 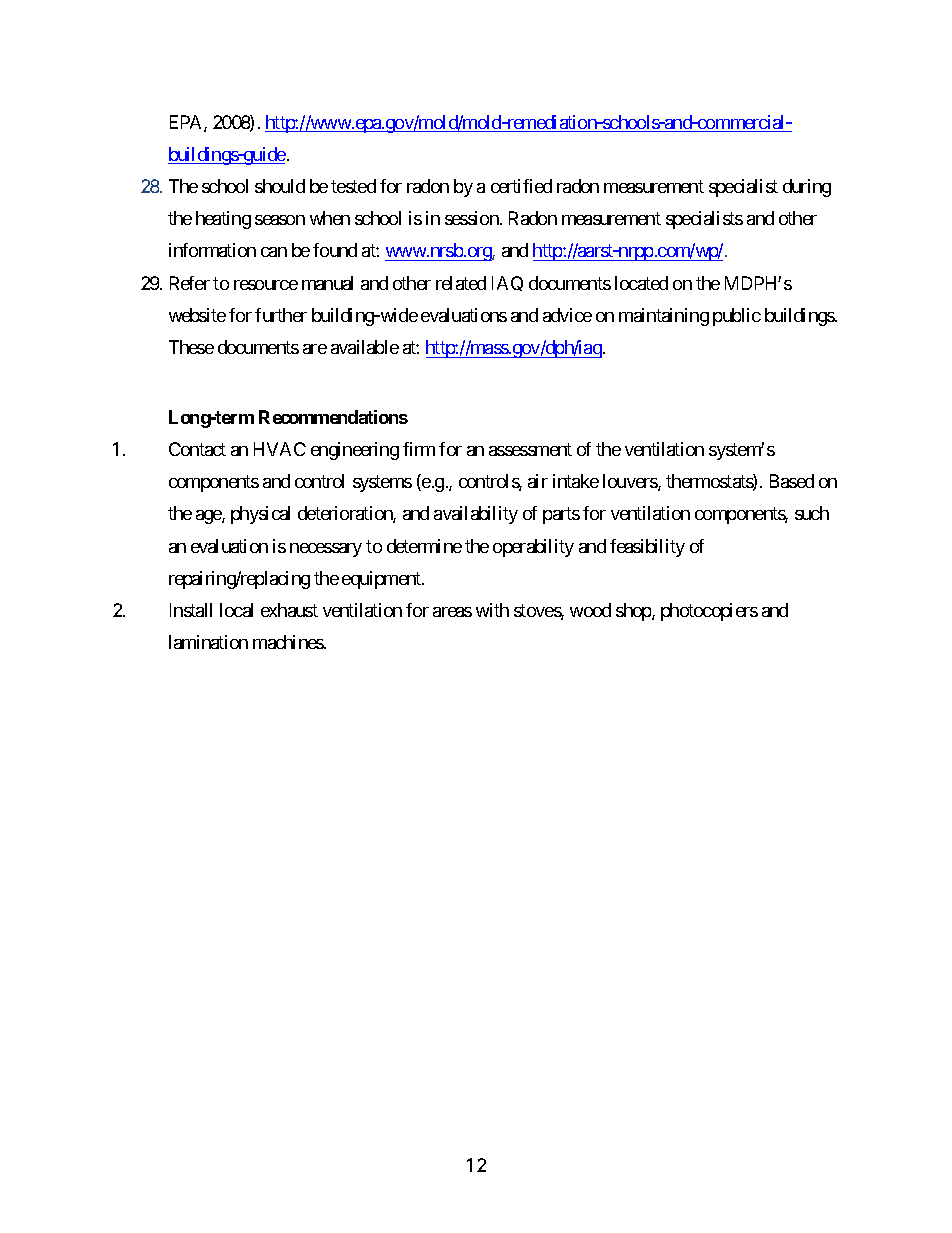 I want to click on Recommendations, so click(x=333, y=417).
